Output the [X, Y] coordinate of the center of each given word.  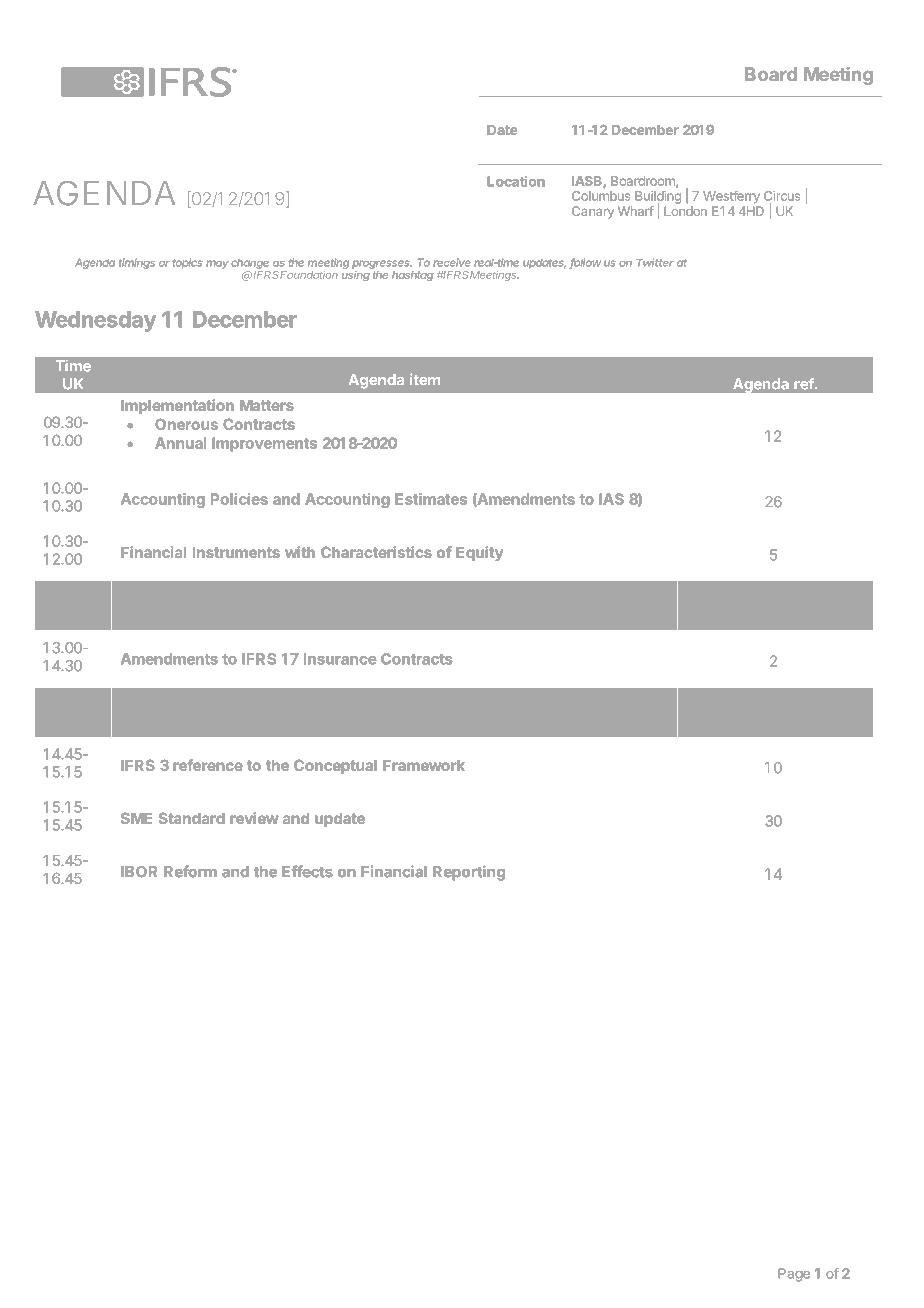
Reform [190, 871]
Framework [424, 765]
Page [794, 1275]
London [685, 211]
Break [142, 709]
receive [451, 262]
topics [187, 263]
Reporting [469, 873]
